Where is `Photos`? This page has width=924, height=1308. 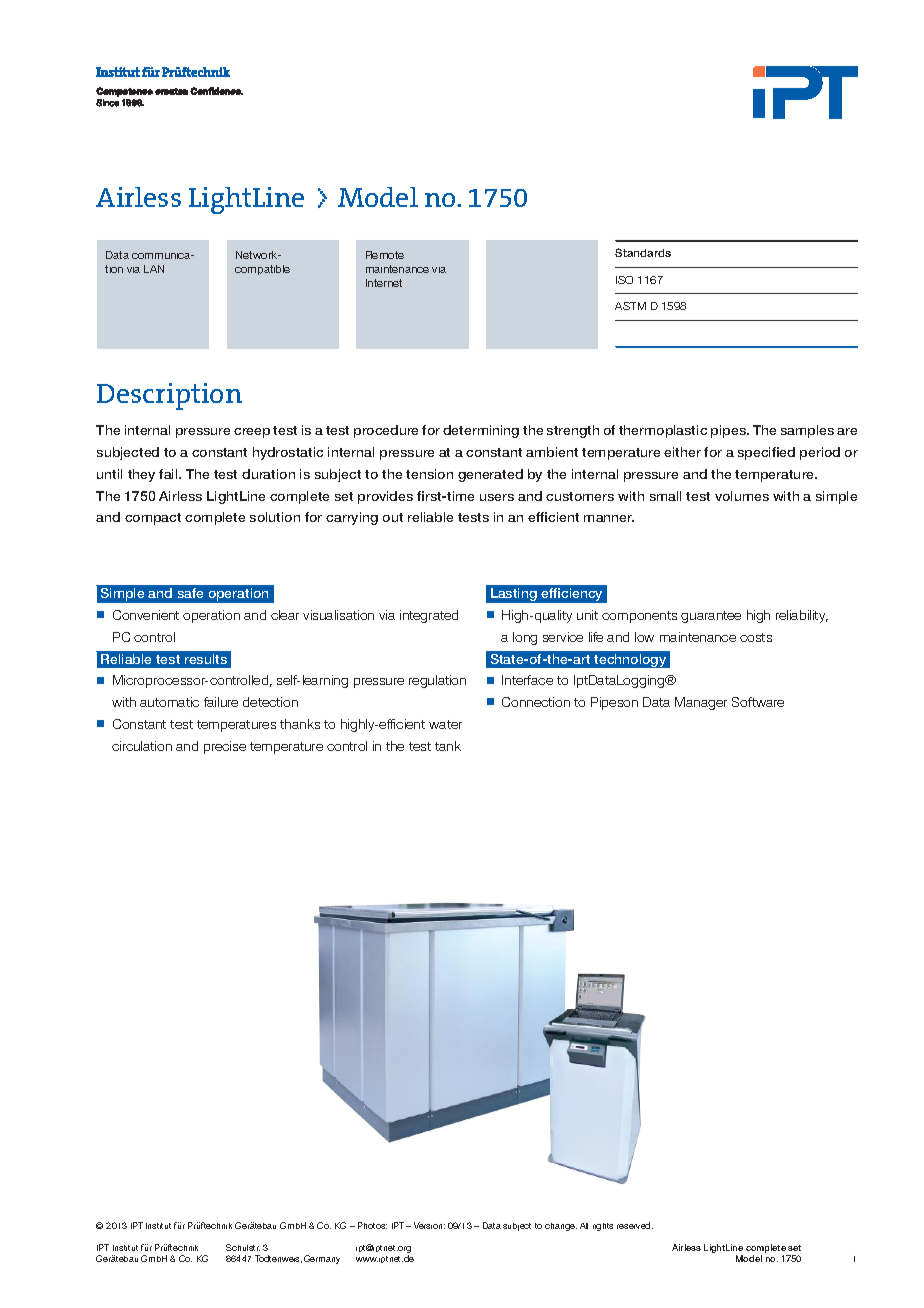 Photos is located at coordinates (372, 1225).
